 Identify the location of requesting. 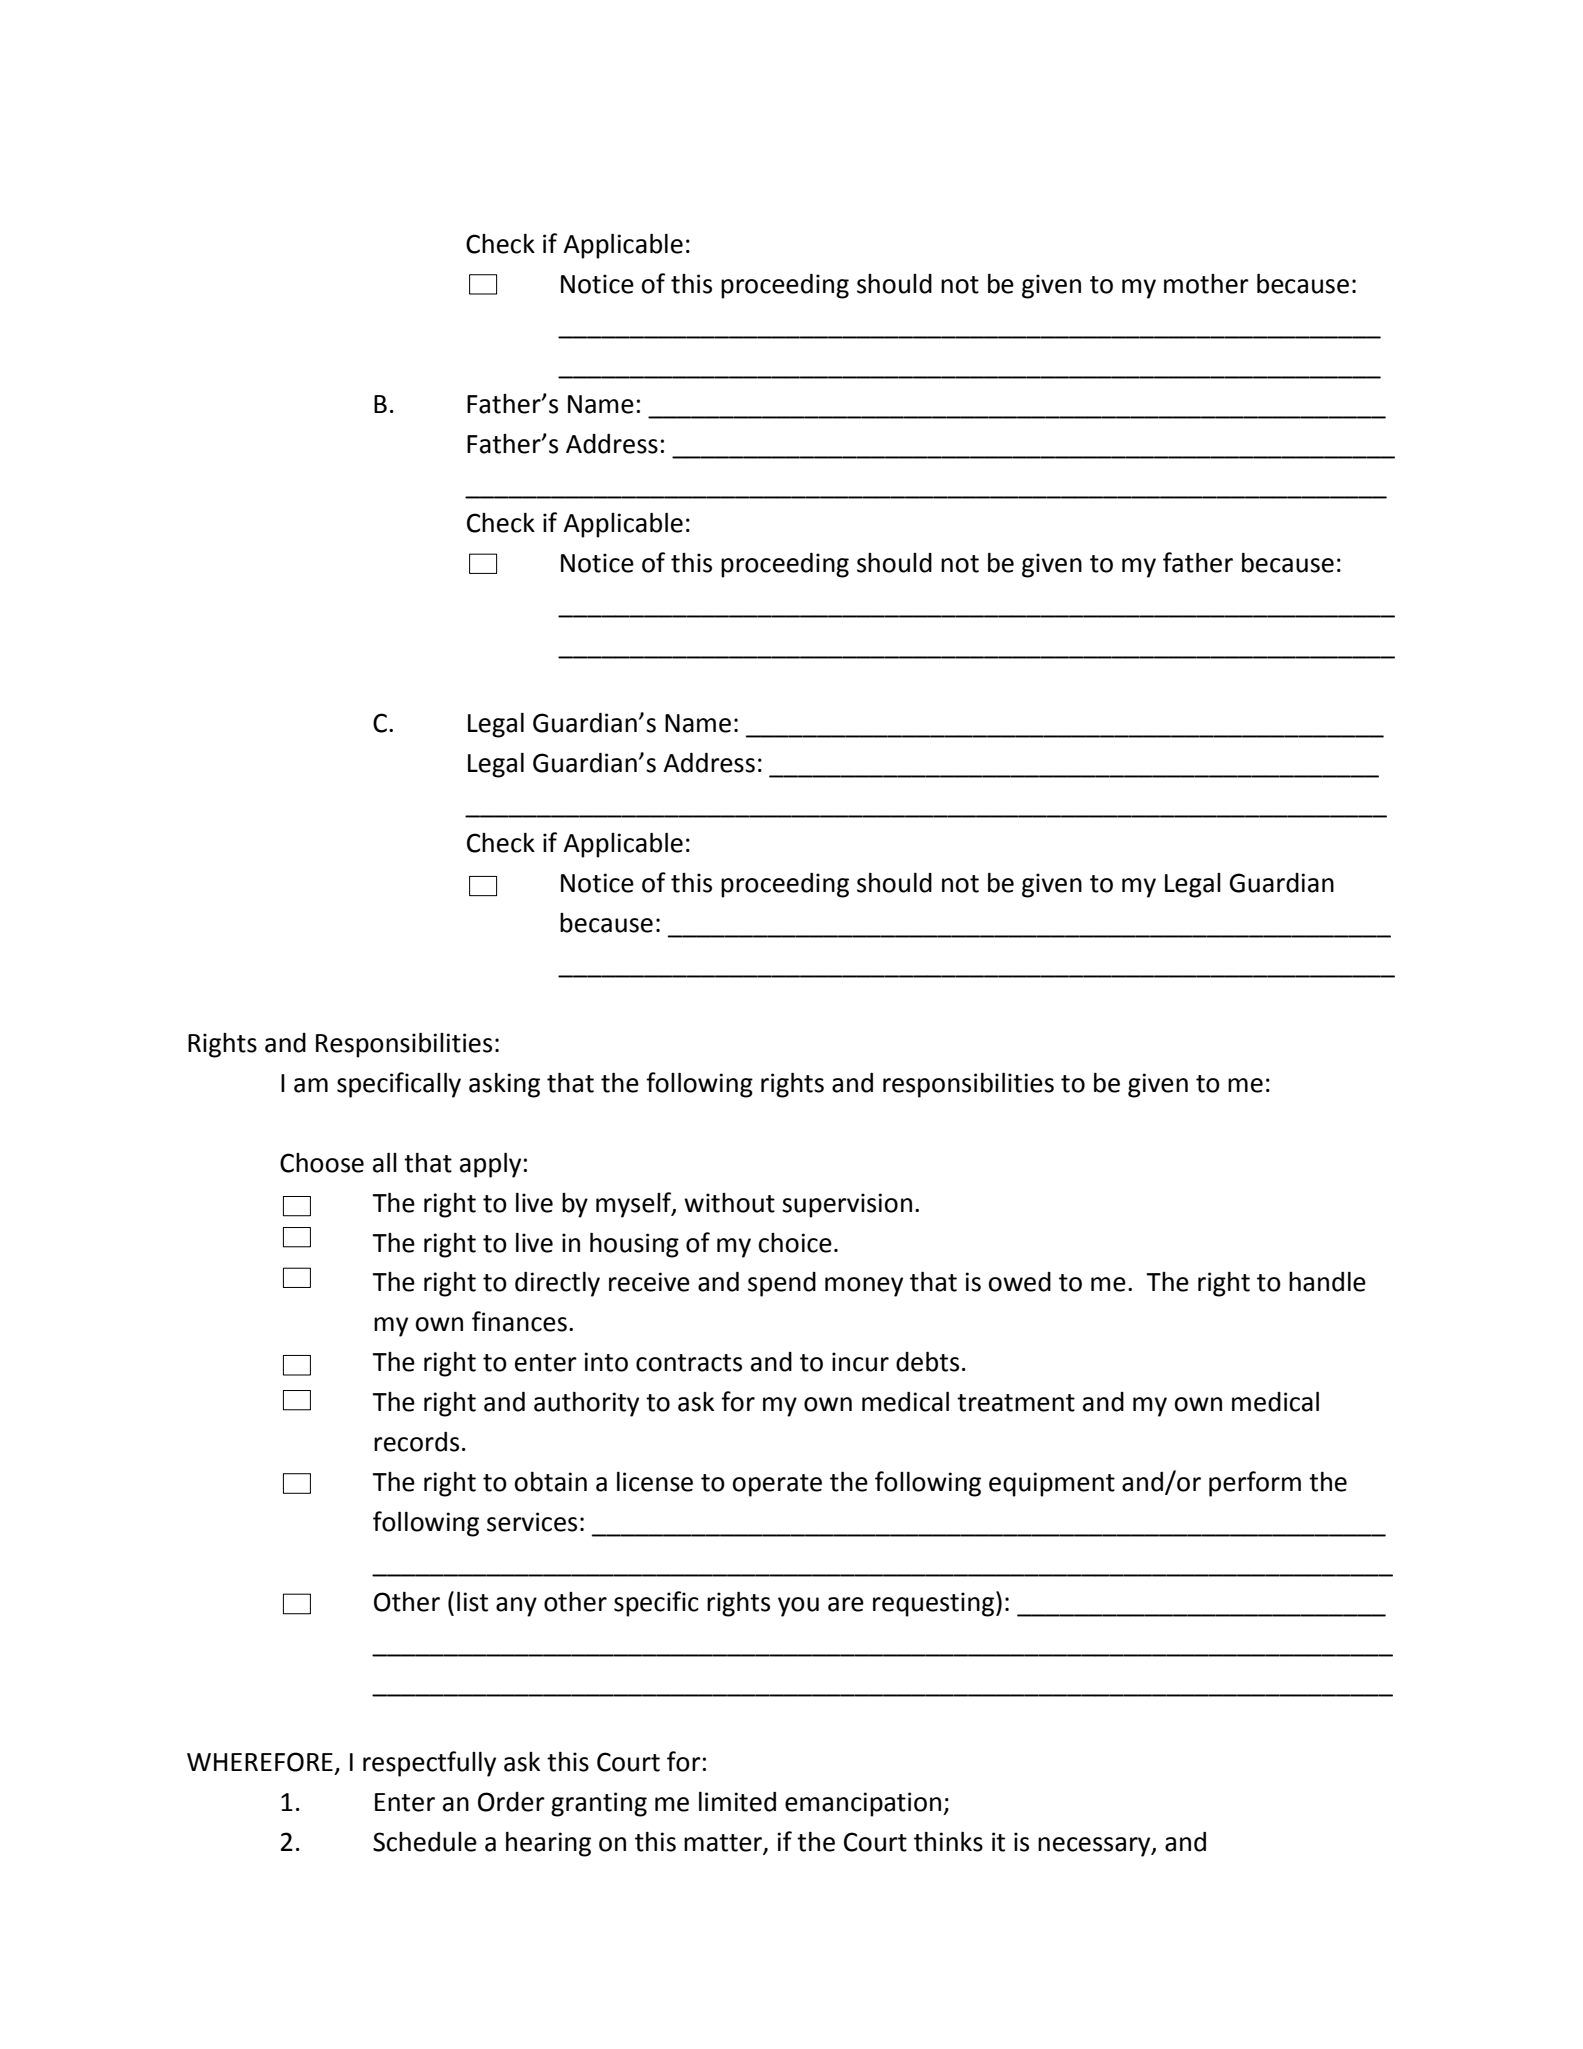
(933, 1604).
